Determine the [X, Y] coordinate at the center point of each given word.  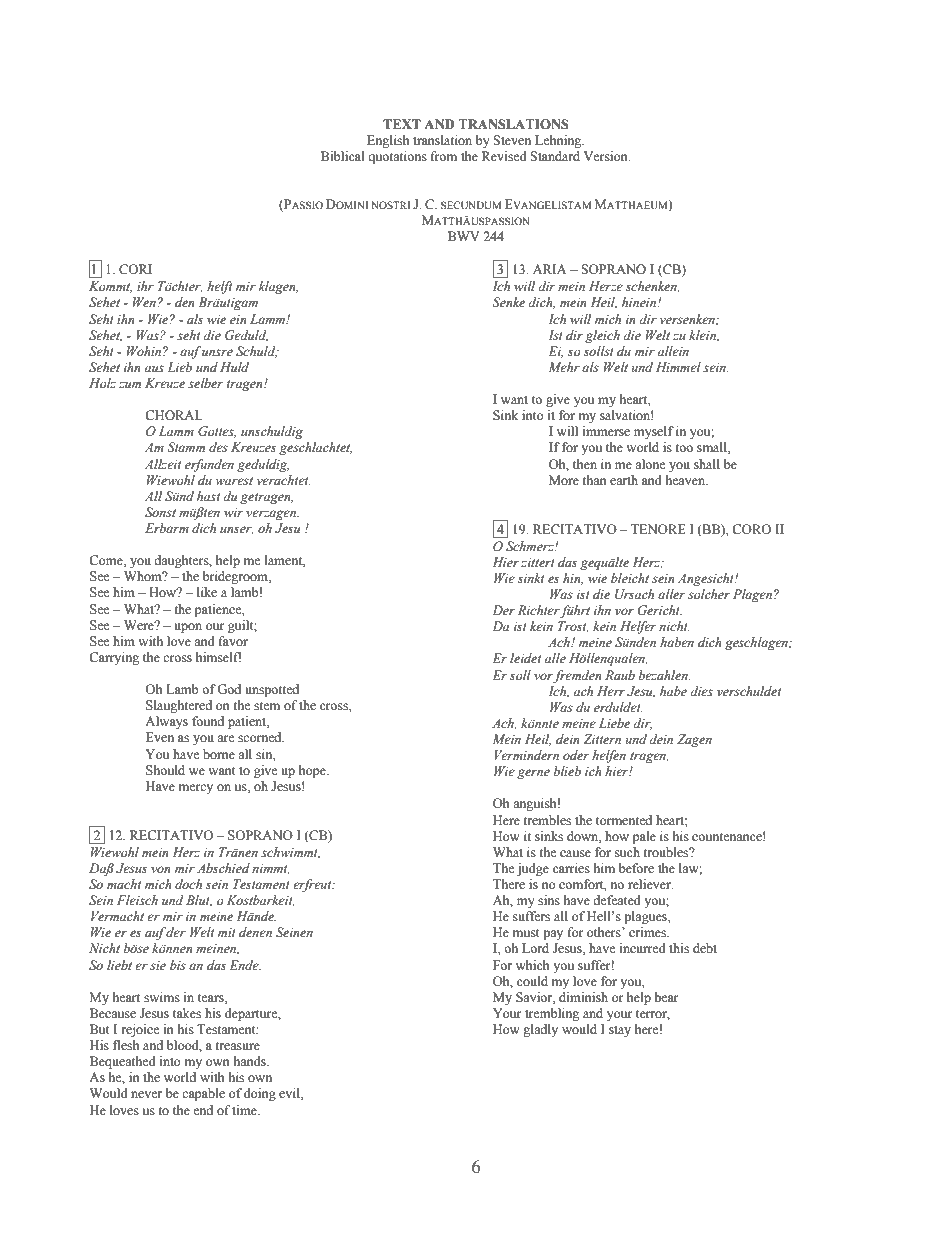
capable [203, 1094]
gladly [540, 1030]
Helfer [638, 627]
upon [188, 628]
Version [607, 156]
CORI [135, 269]
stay [620, 1031]
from [444, 156]
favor [233, 641]
